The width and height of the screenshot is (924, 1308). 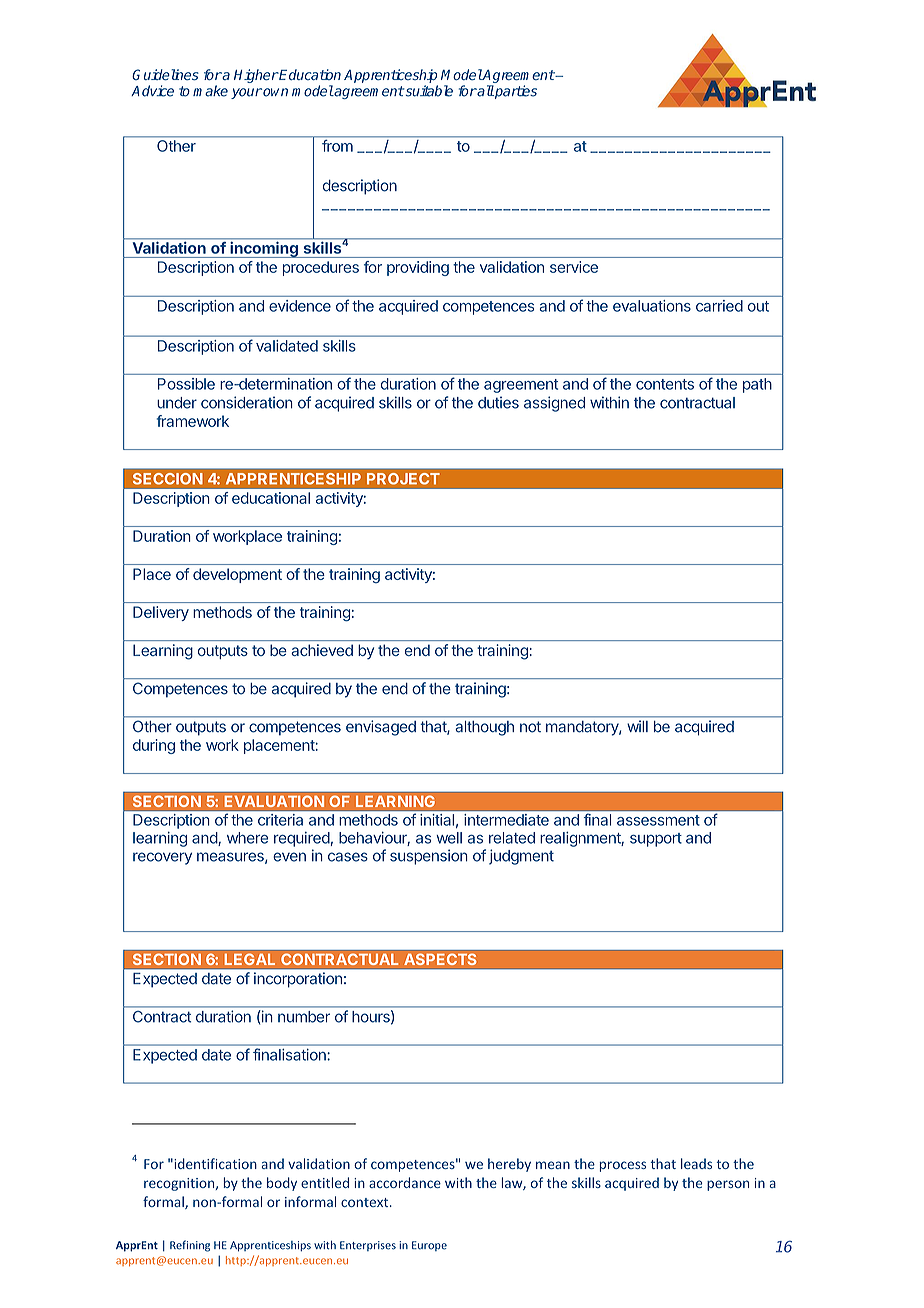 I want to click on service, so click(x=574, y=267).
